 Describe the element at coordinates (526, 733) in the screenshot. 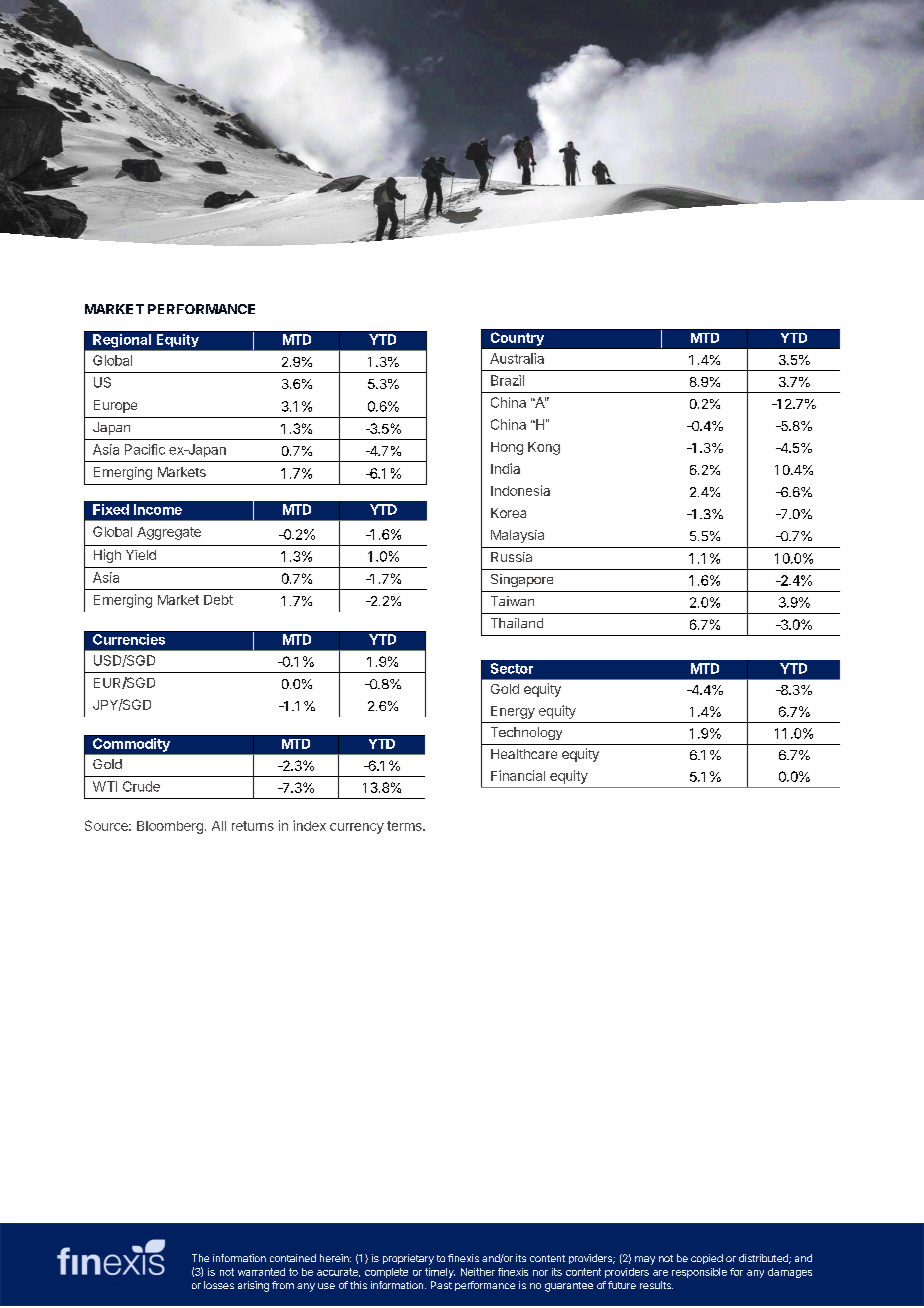

I see `Technology` at that location.
